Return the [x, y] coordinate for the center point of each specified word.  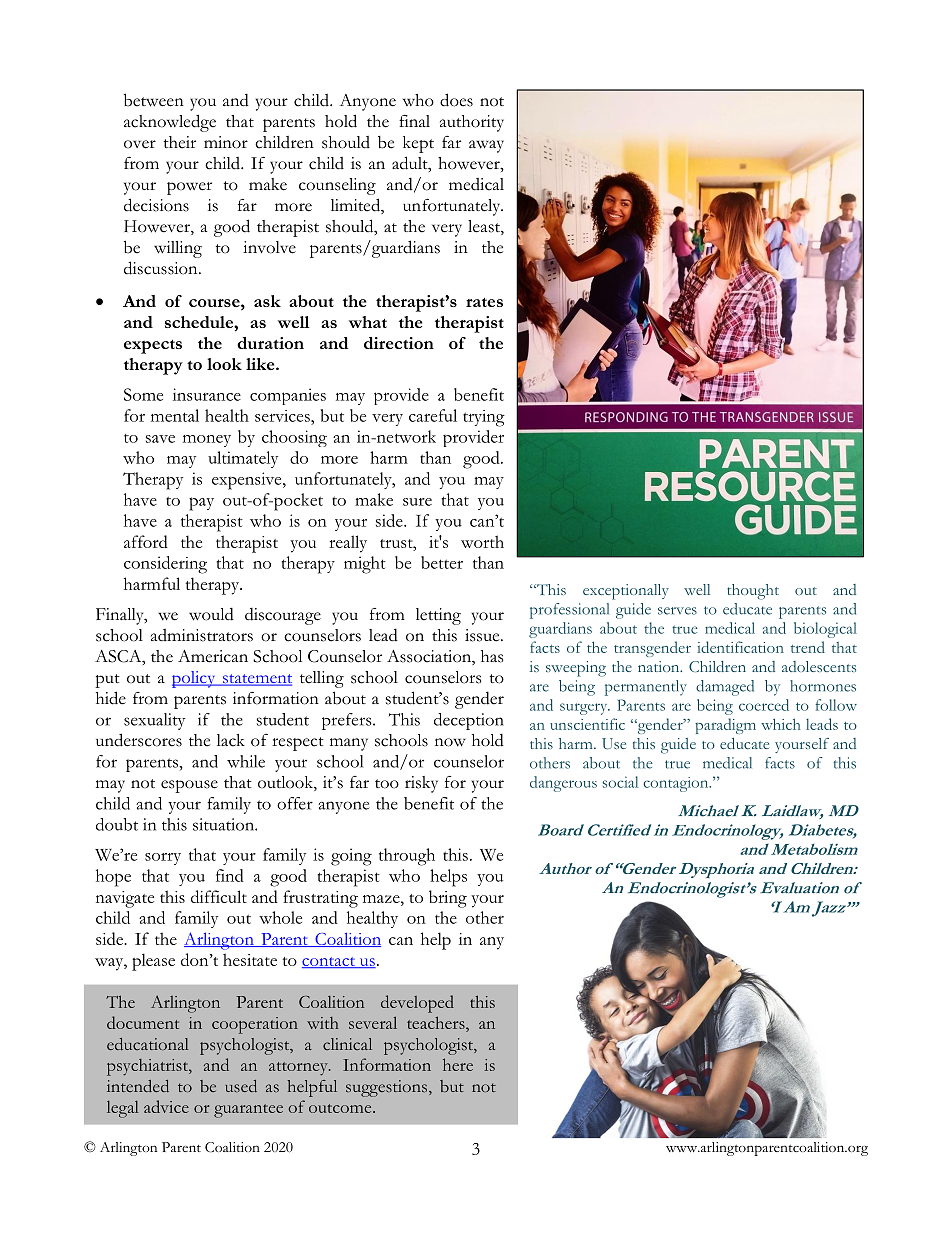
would [211, 614]
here [458, 1064]
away [486, 146]
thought [753, 592]
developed [417, 1004]
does [456, 100]
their [180, 142]
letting [438, 616]
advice [166, 1106]
